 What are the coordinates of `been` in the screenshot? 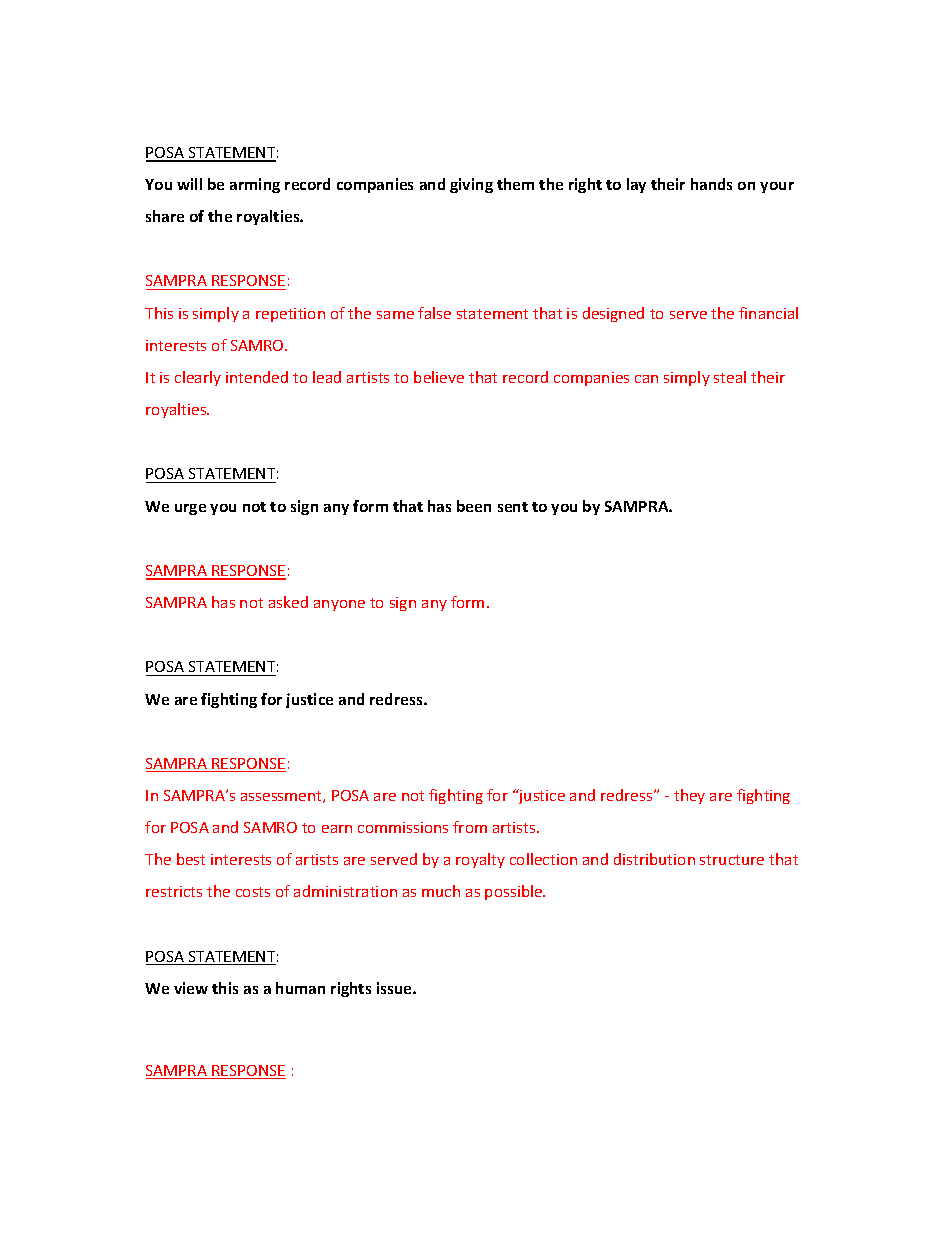 It's located at (474, 506).
